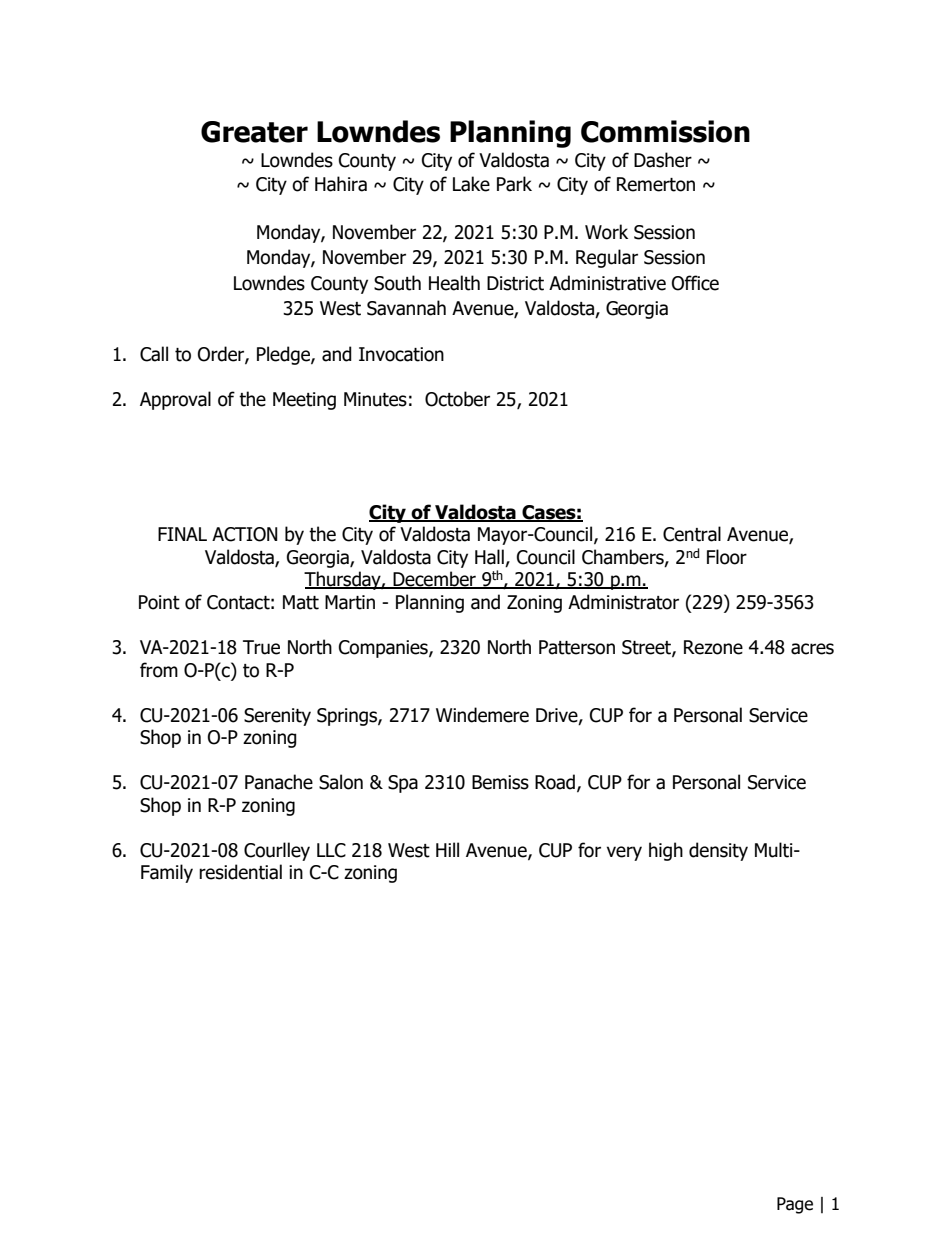  Describe the element at coordinates (254, 132) in the screenshot. I see `Greater` at that location.
